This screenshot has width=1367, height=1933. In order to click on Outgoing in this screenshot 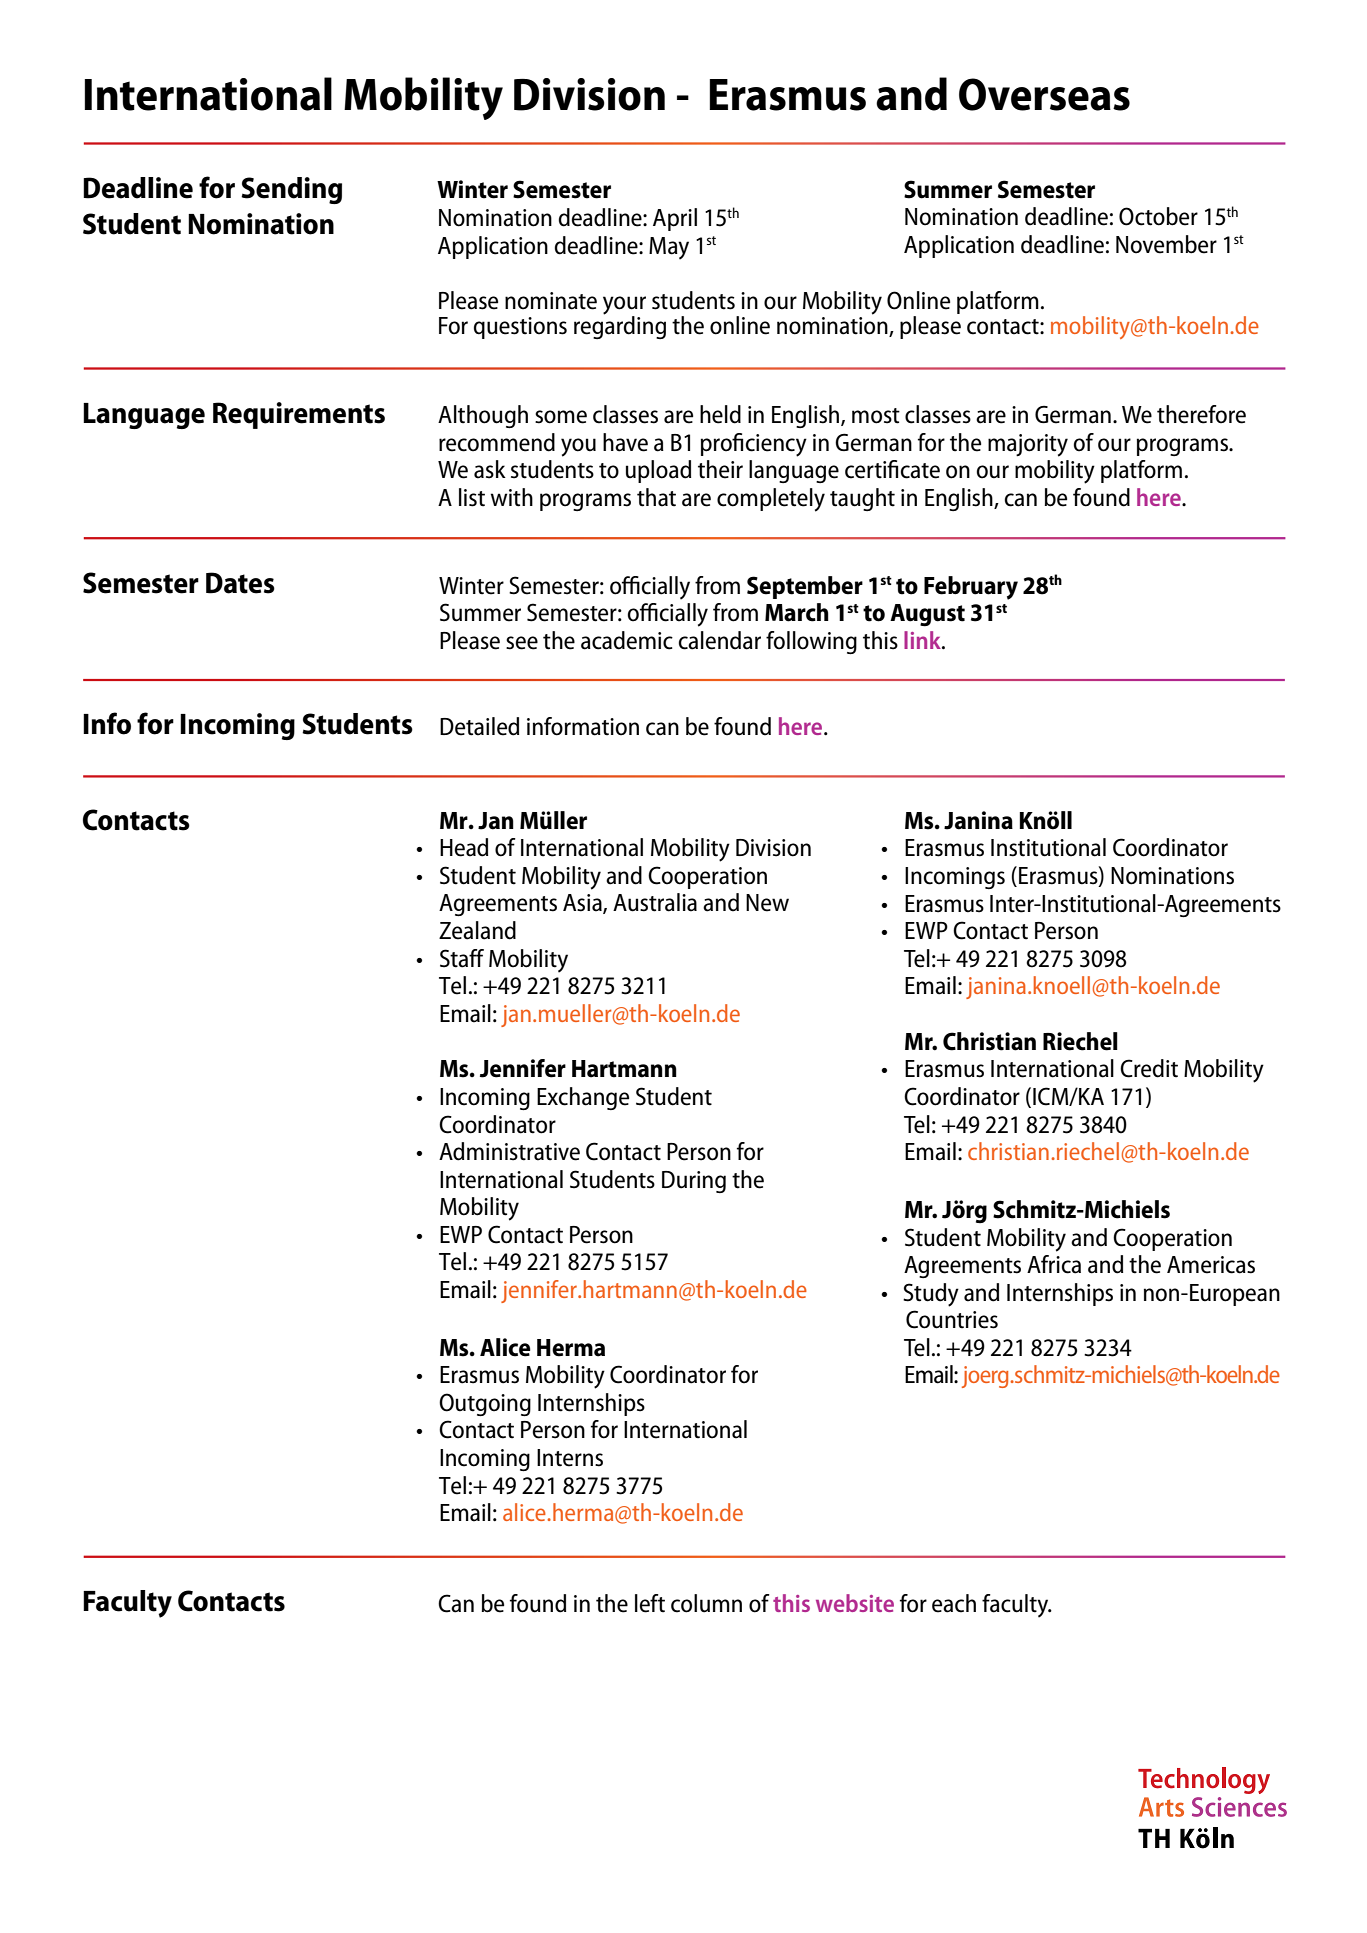, I will do `click(485, 1404)`.
